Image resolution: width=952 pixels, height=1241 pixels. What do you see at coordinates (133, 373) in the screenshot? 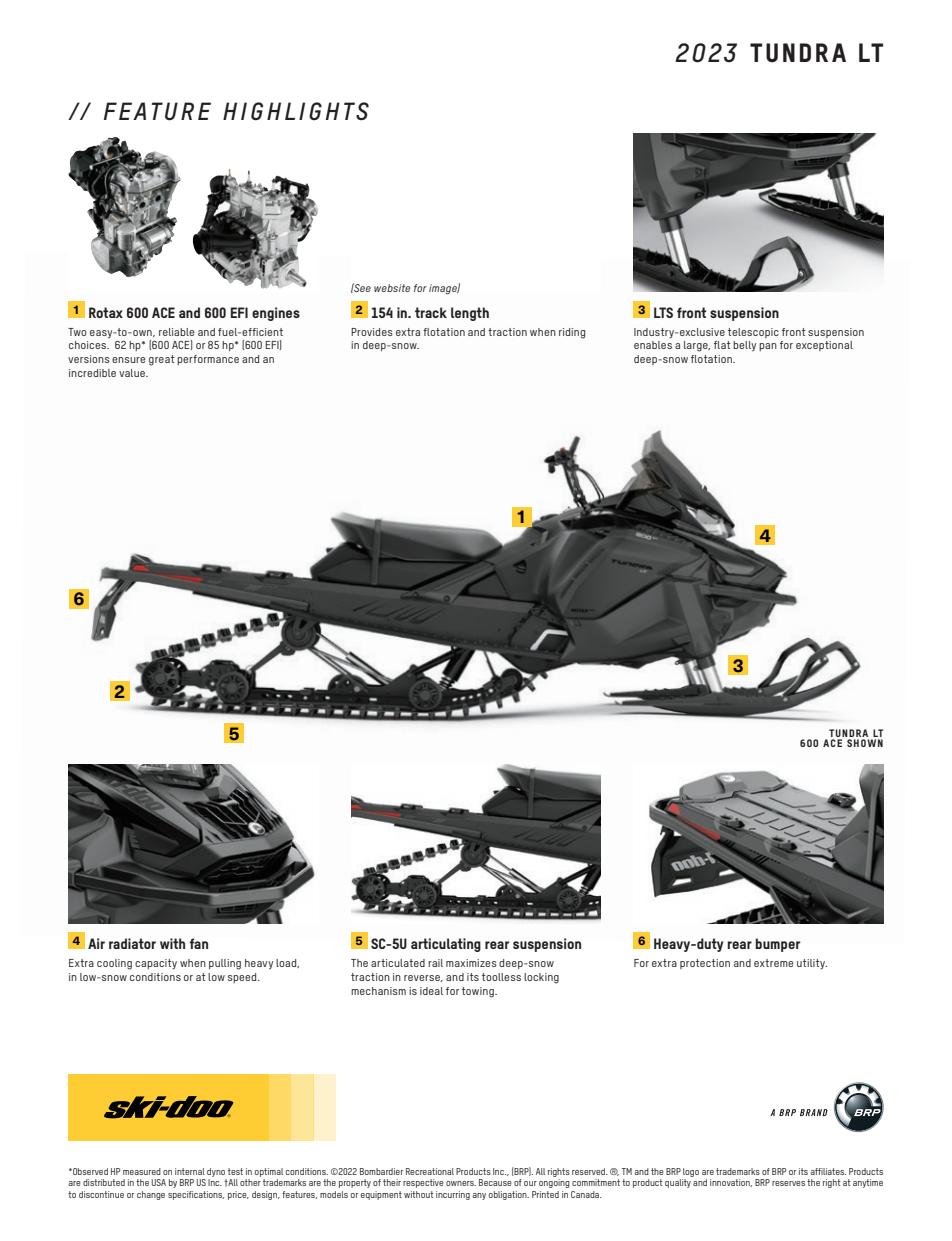
I see `value` at bounding box center [133, 373].
